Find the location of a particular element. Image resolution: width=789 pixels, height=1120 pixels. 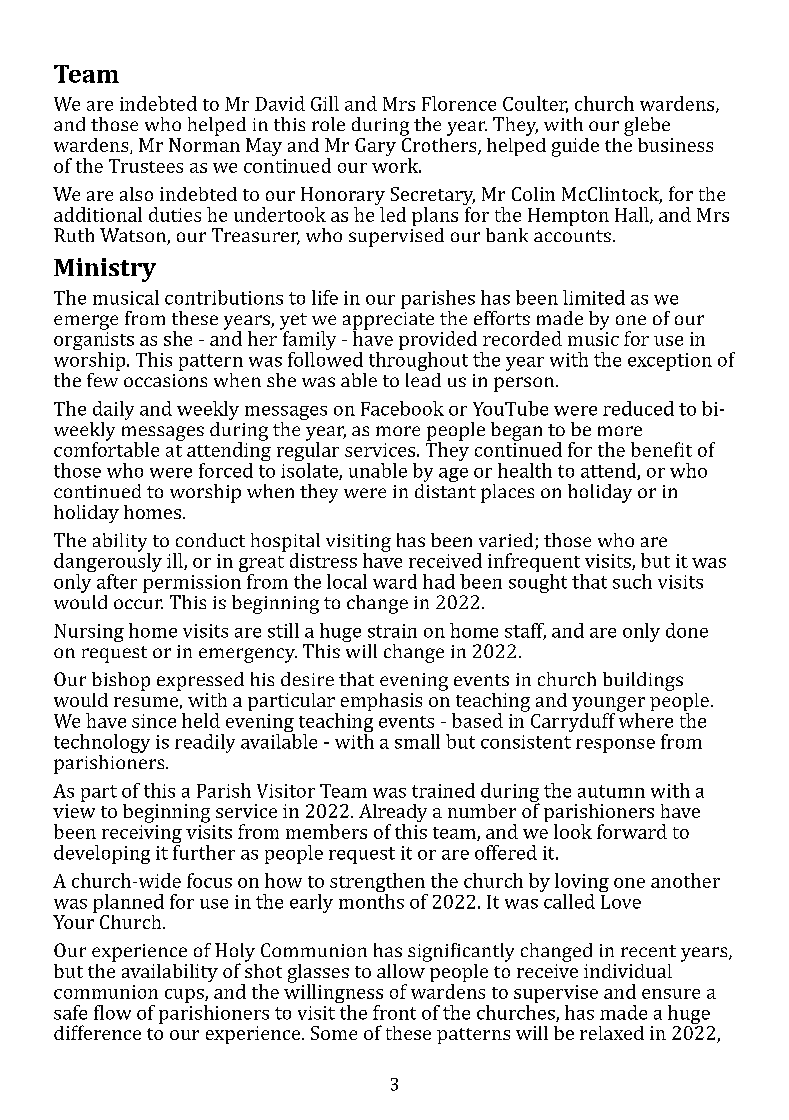

cups is located at coordinates (185, 996).
